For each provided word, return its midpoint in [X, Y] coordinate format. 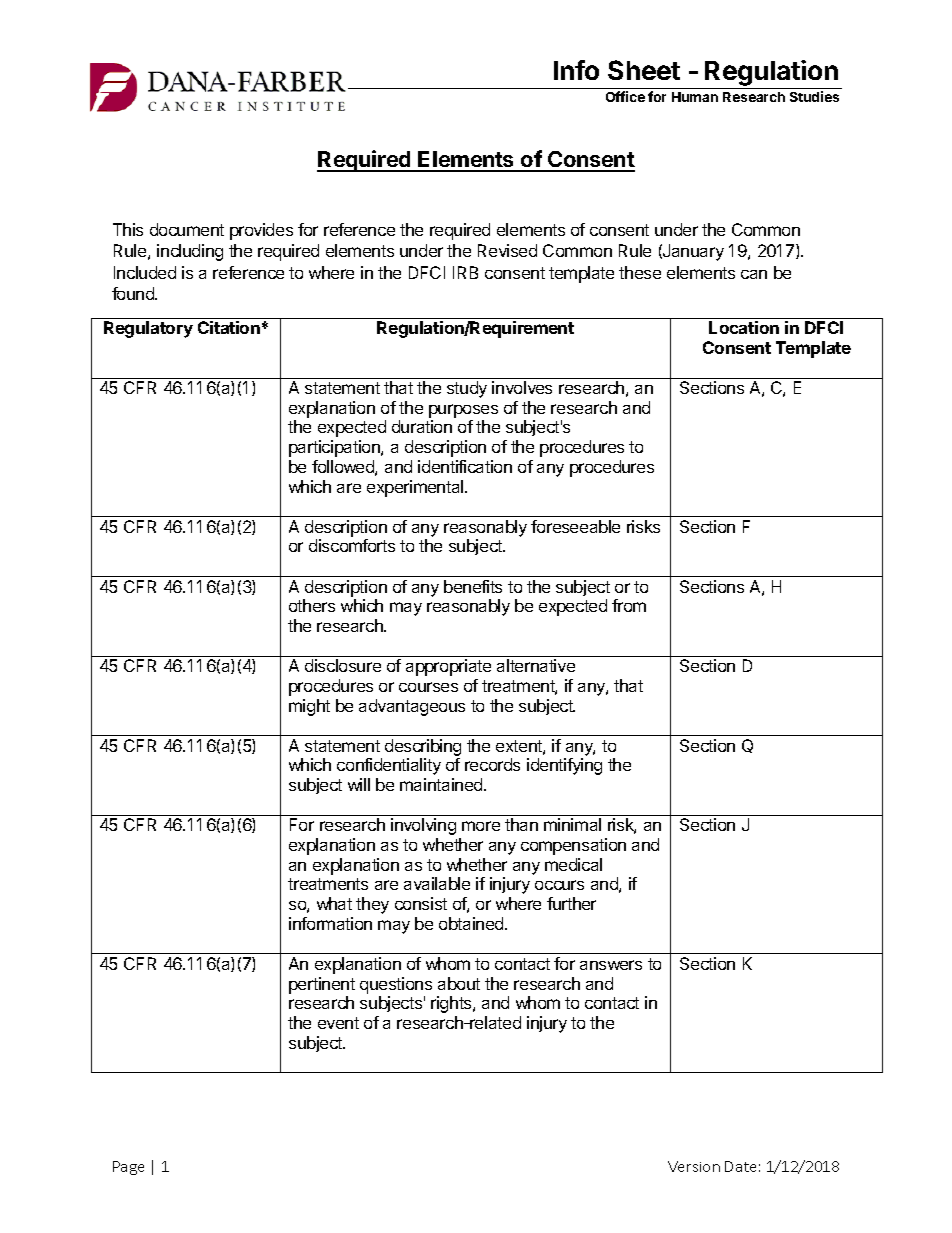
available [437, 883]
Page [128, 1168]
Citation [229, 327]
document [187, 229]
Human [695, 97]
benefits [473, 586]
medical [573, 864]
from [629, 605]
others [312, 605]
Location [744, 327]
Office [625, 96]
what [334, 903]
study [467, 389]
